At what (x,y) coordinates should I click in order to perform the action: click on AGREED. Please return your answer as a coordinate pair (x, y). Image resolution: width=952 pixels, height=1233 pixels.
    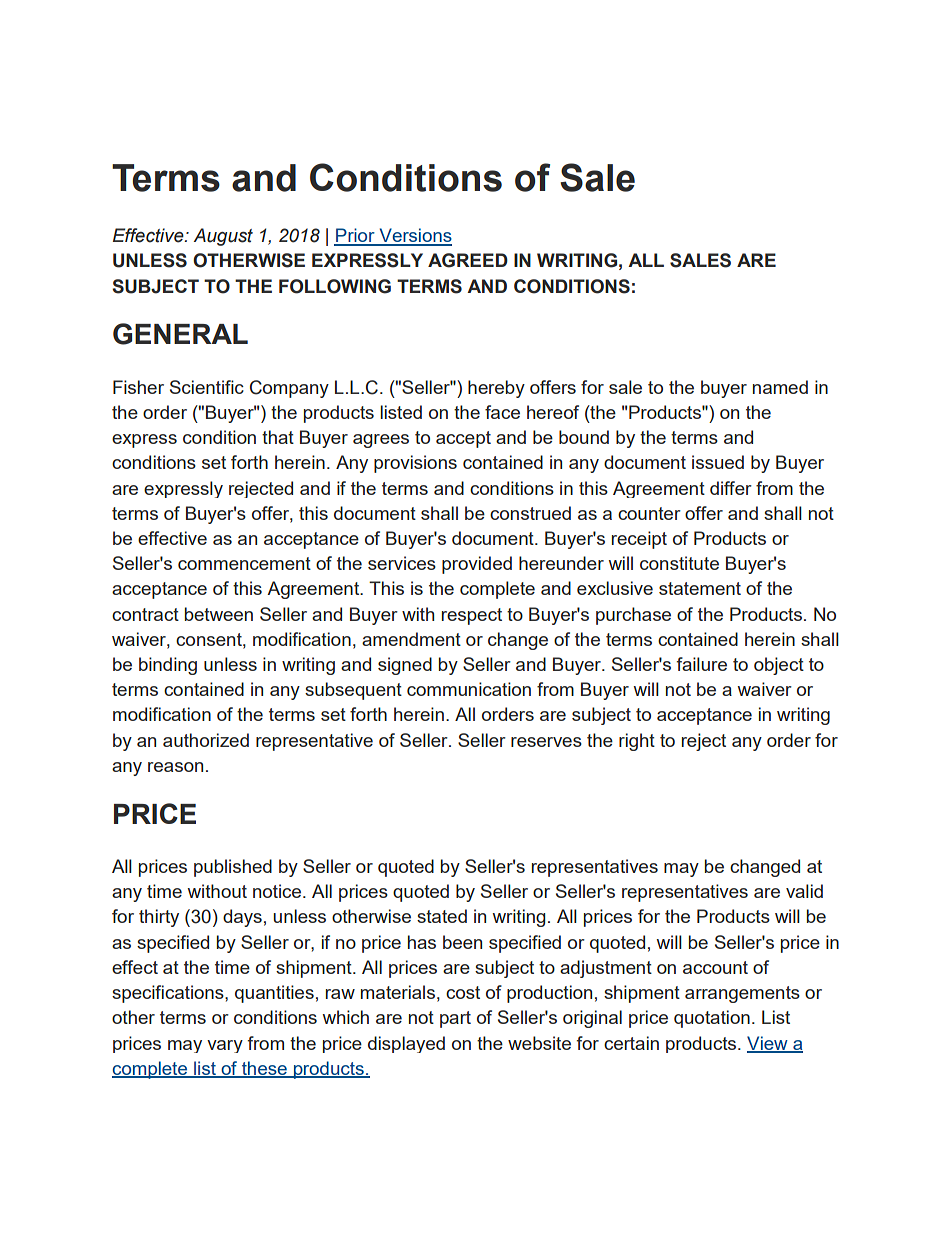
    Looking at the image, I should click on (468, 260).
